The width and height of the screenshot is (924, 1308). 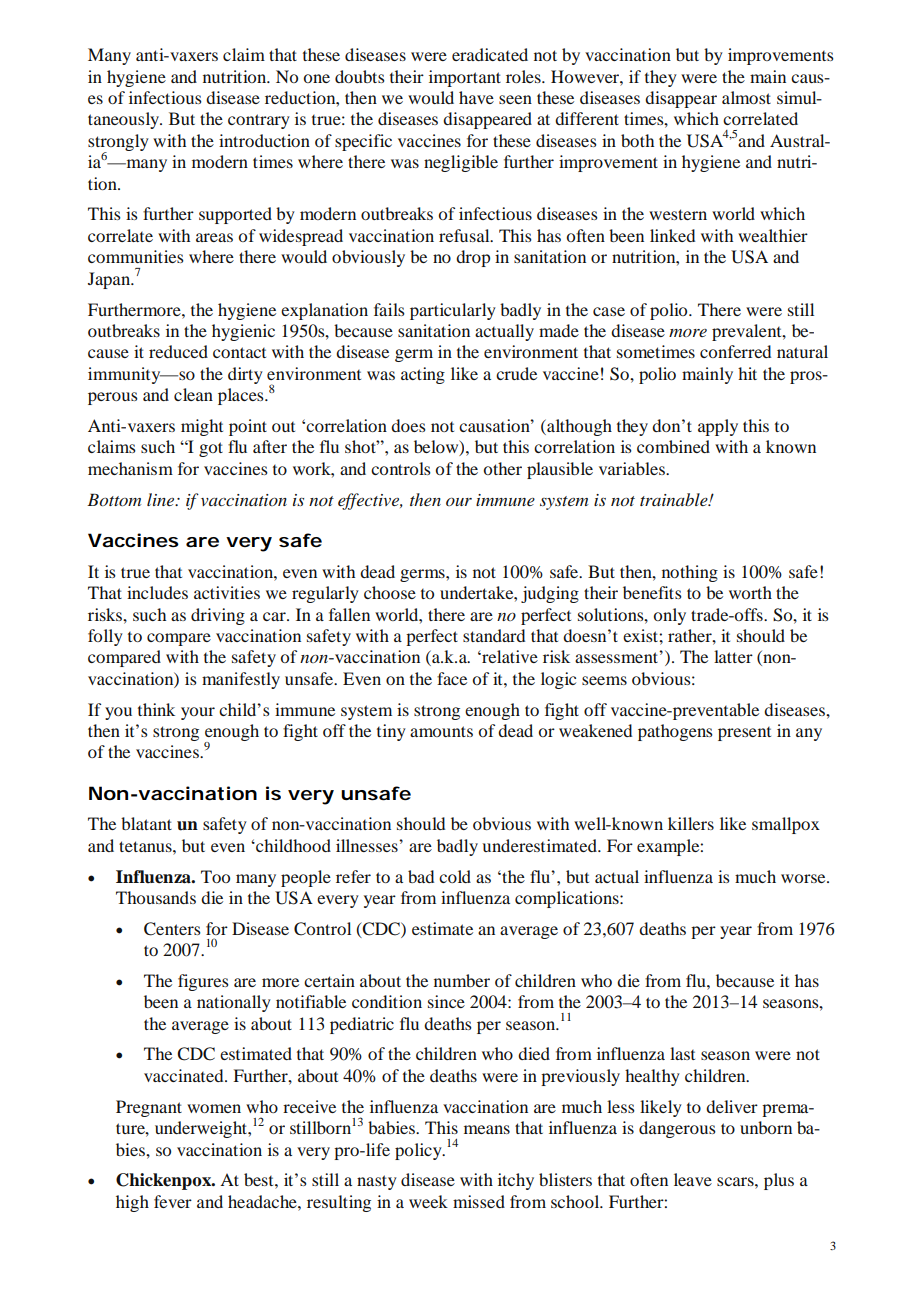 I want to click on particularly, so click(x=453, y=311).
